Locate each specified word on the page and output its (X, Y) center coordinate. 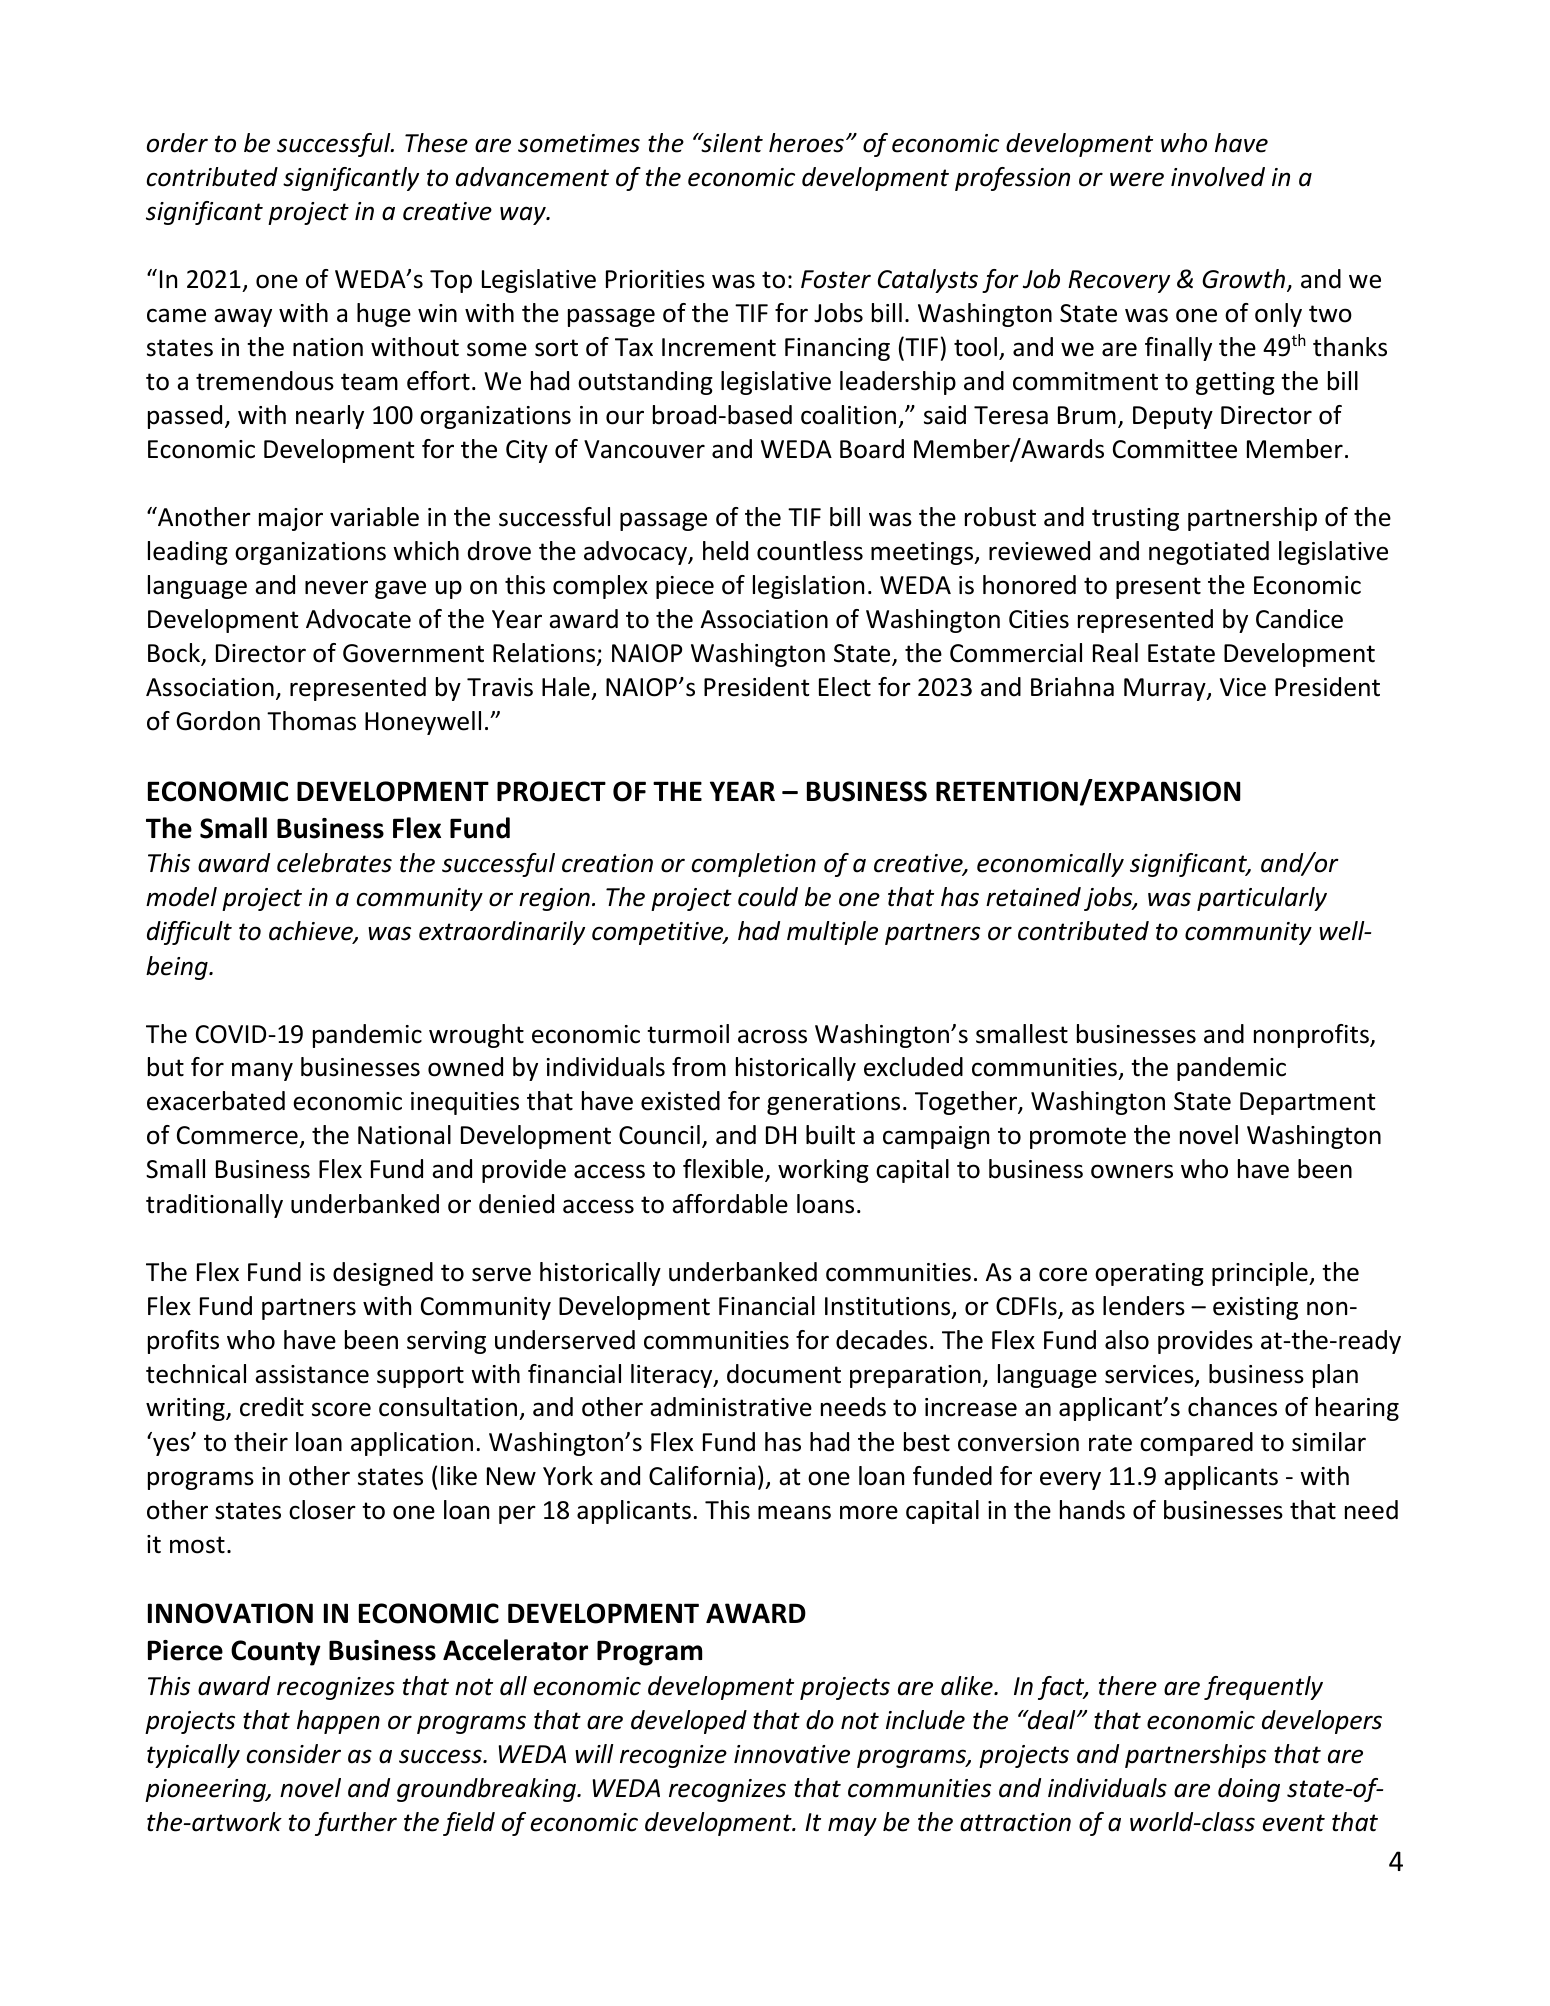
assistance (312, 1374)
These (436, 143)
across (772, 1036)
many (262, 1071)
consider (294, 1754)
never (336, 587)
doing (1249, 1790)
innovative (792, 1754)
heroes (806, 143)
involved (1218, 177)
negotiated (1209, 553)
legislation (808, 587)
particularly (1262, 899)
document (784, 1374)
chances (1232, 1407)
